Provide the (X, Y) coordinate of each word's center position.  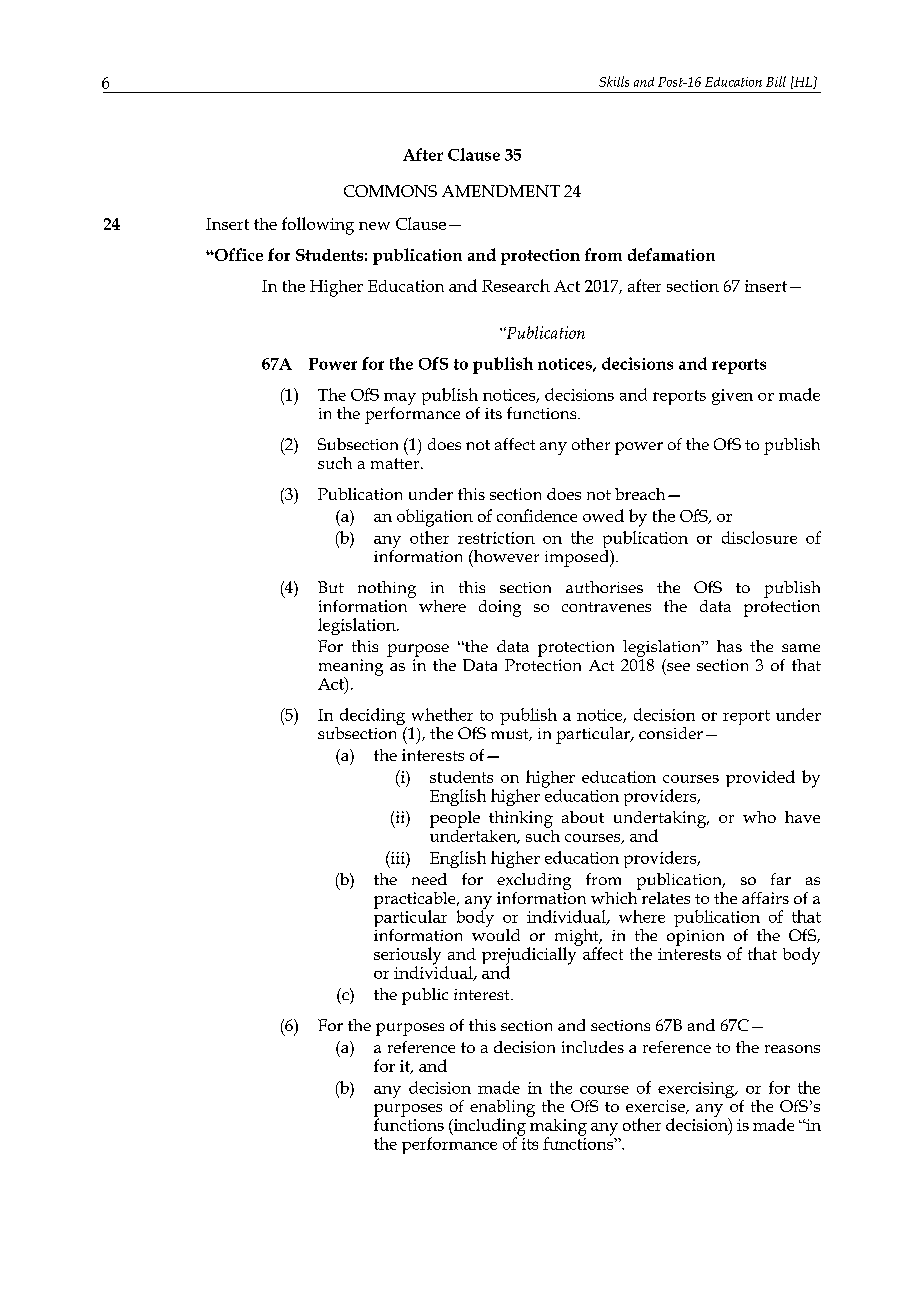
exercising (697, 1091)
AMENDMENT (501, 191)
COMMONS (390, 191)
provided (760, 778)
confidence (537, 515)
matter (396, 463)
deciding (372, 718)
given (732, 397)
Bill (776, 81)
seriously (407, 957)
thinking (521, 819)
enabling (502, 1109)
